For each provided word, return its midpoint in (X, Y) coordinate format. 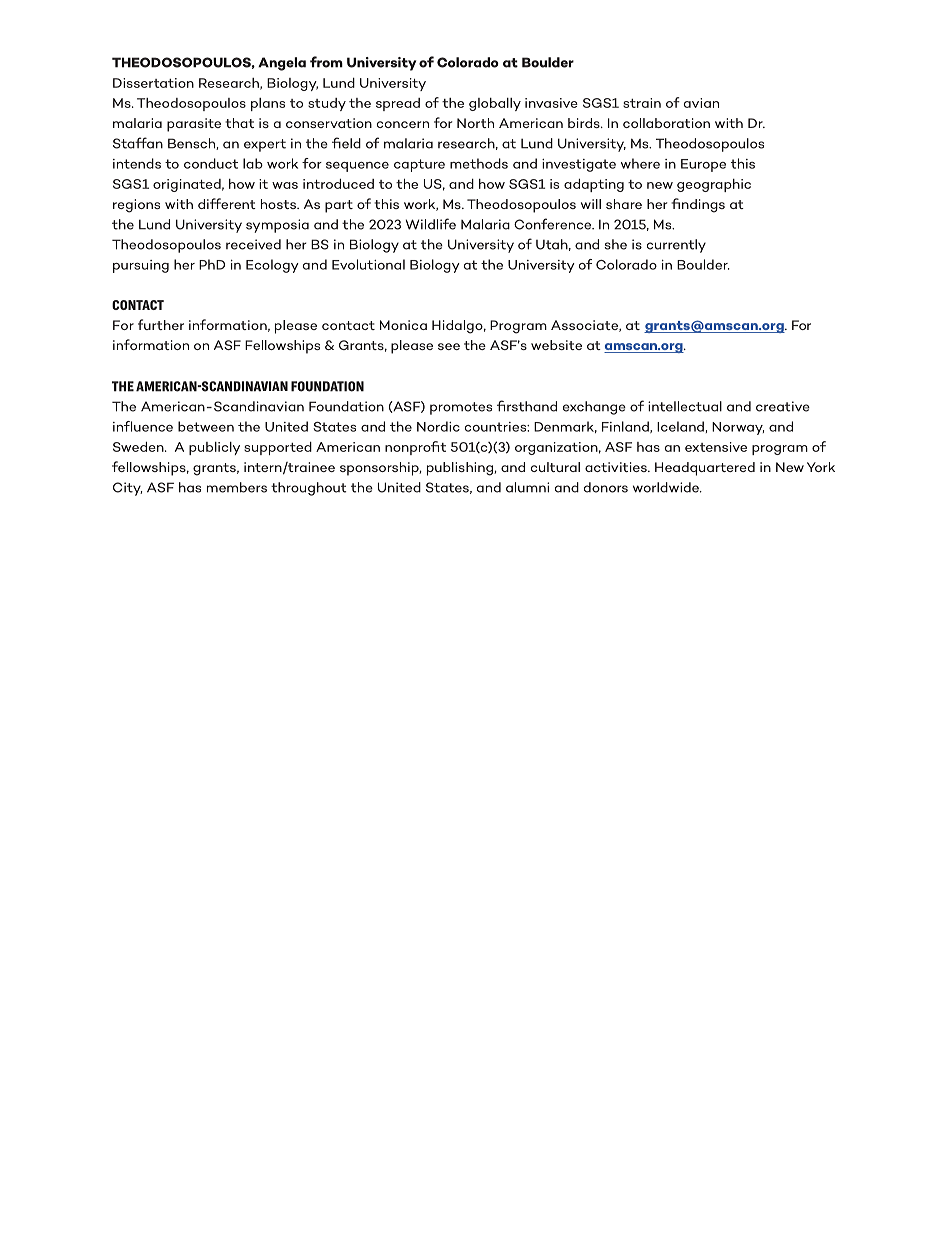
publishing (461, 469)
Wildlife (430, 224)
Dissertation (153, 83)
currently (676, 246)
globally (495, 104)
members (237, 487)
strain (642, 103)
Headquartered (705, 469)
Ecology (272, 266)
